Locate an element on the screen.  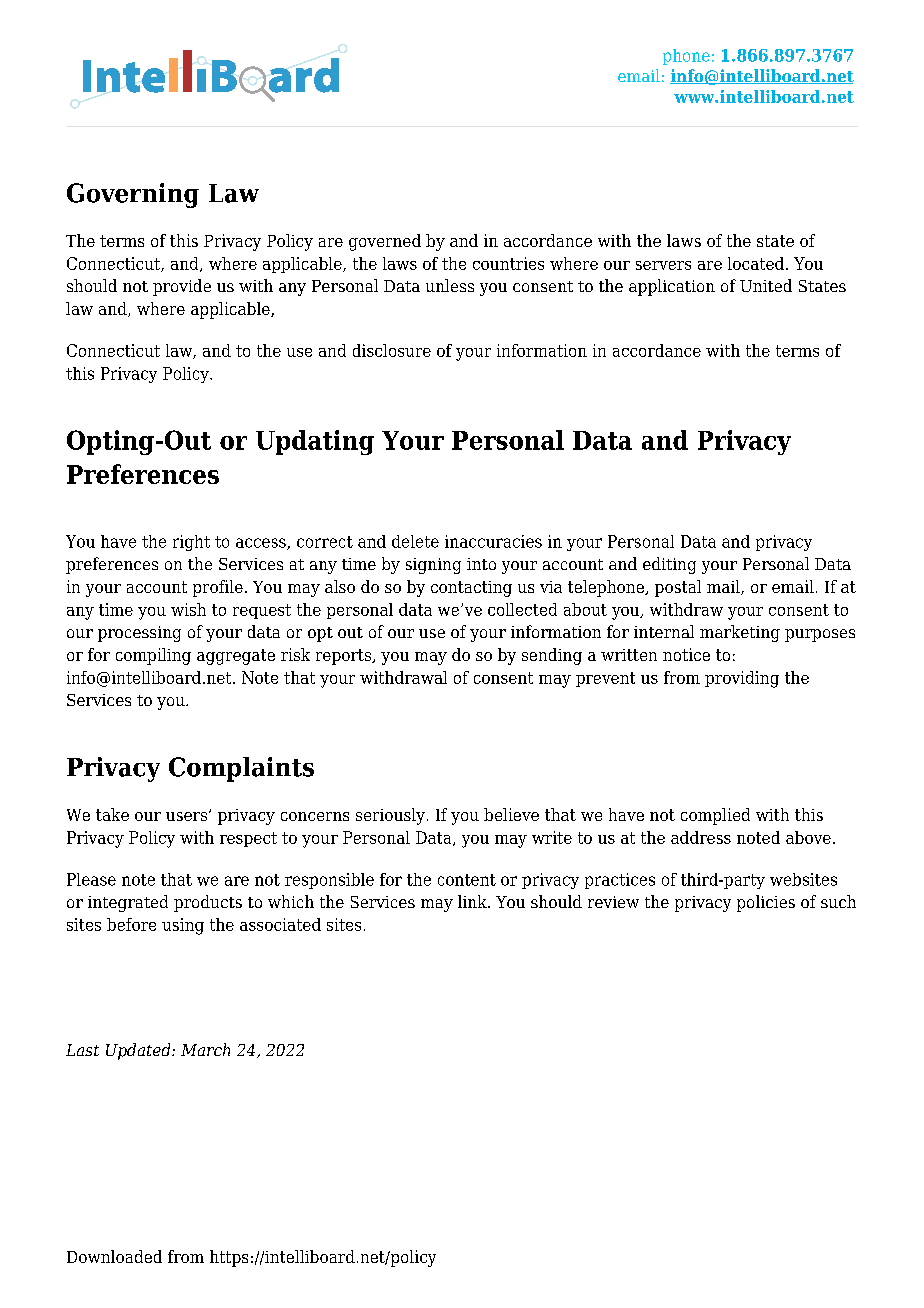
March is located at coordinates (205, 1049).
